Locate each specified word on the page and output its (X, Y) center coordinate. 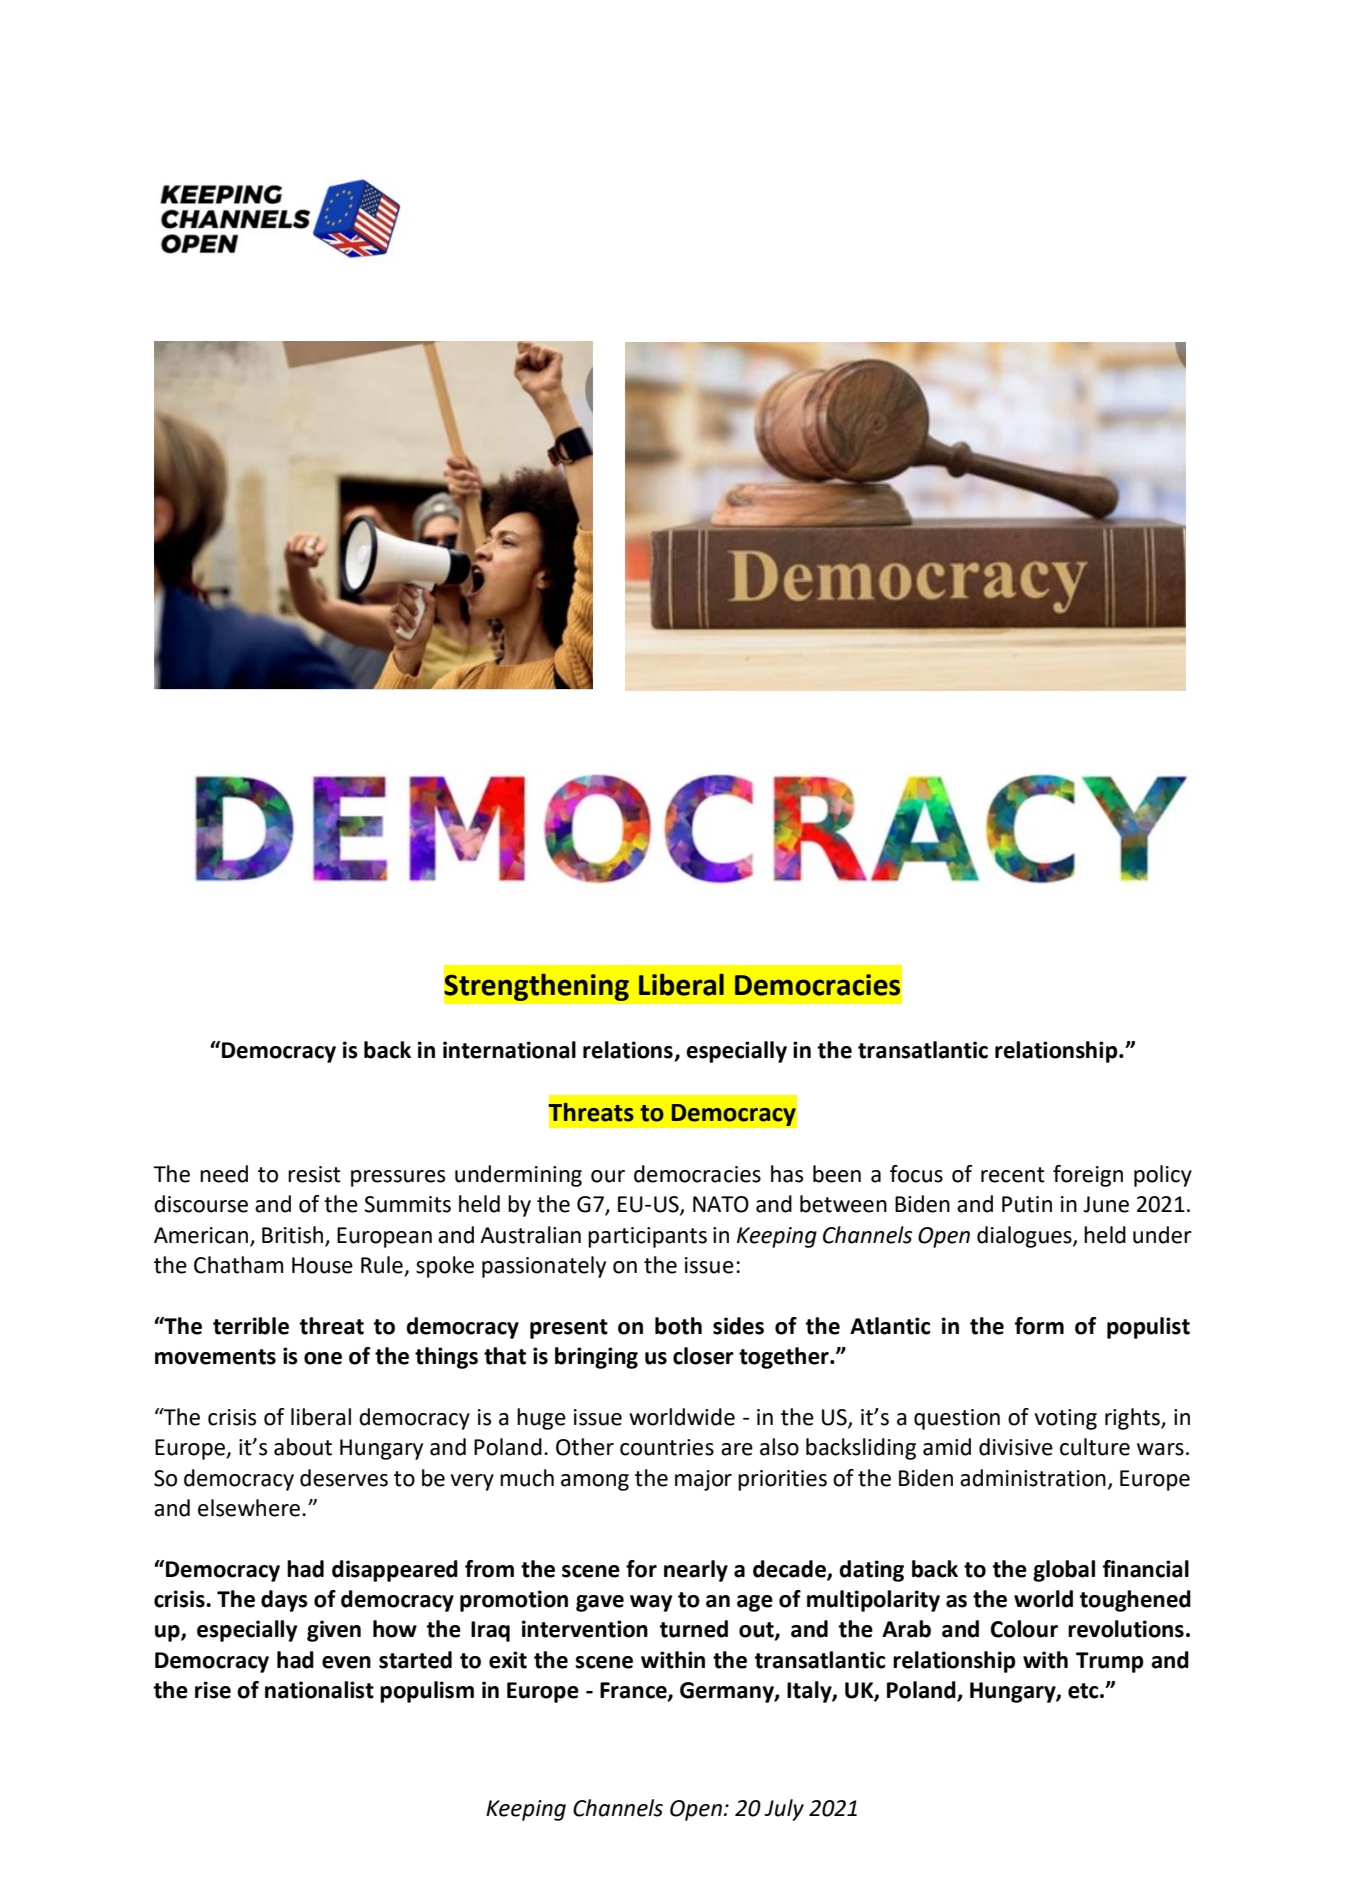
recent (1013, 1175)
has (787, 1174)
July (784, 1810)
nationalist (319, 1690)
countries (667, 1447)
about (303, 1447)
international (509, 1050)
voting (1066, 1419)
